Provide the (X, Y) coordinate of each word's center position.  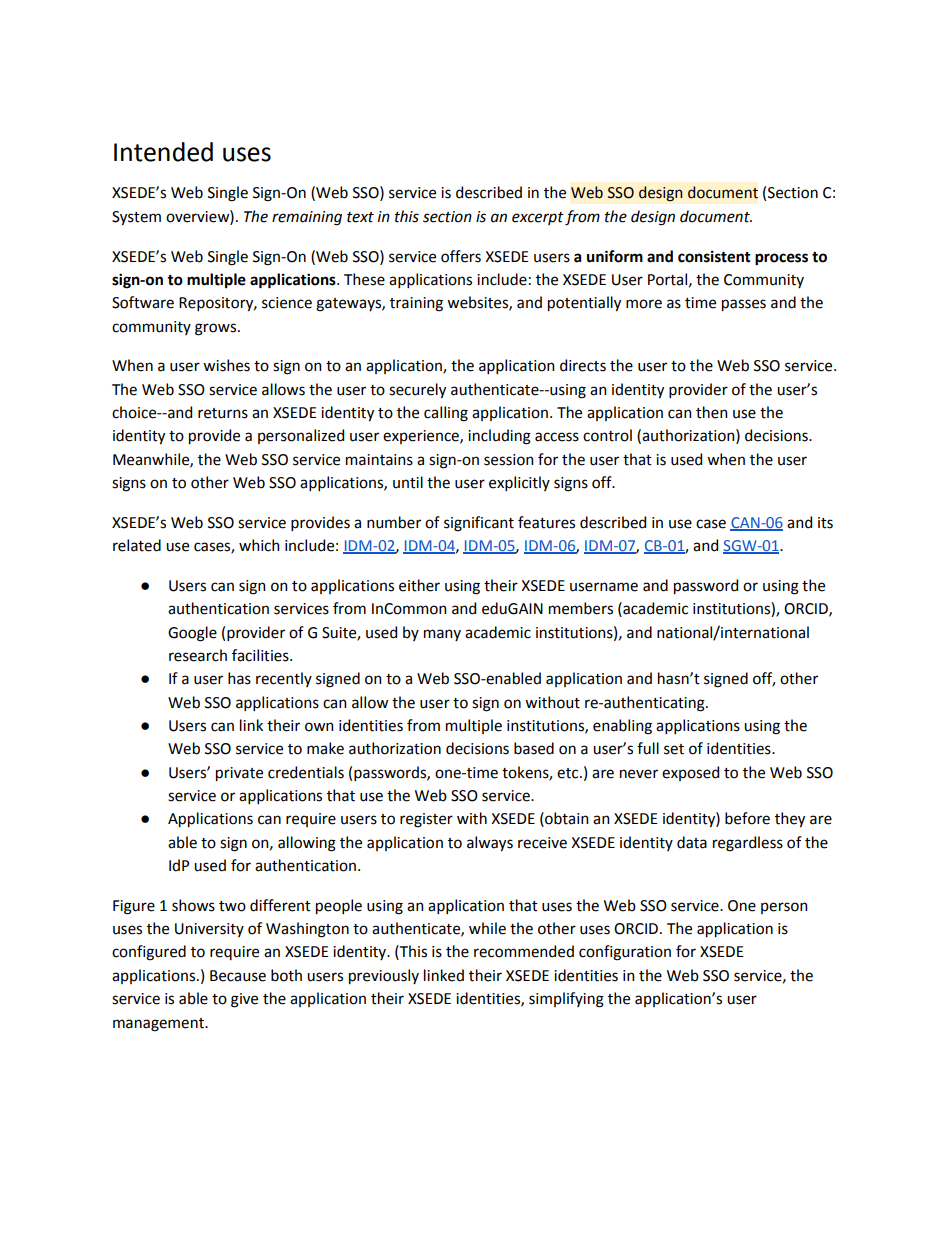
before (747, 818)
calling (446, 414)
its (825, 523)
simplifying (566, 1000)
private (239, 774)
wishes (226, 365)
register (426, 820)
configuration (625, 953)
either (419, 585)
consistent (714, 256)
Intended (163, 152)
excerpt (538, 218)
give (244, 1000)
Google (192, 634)
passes (744, 305)
